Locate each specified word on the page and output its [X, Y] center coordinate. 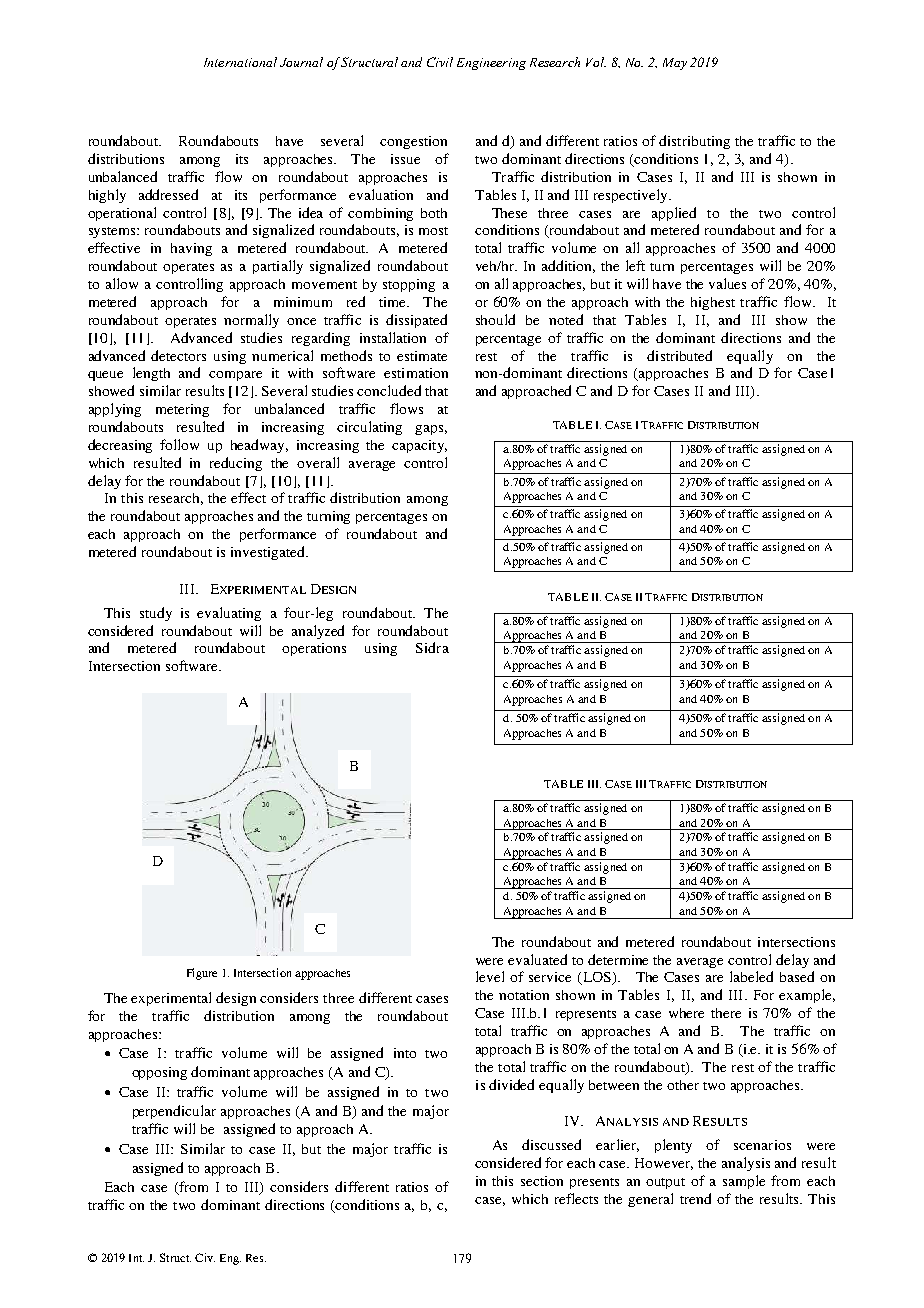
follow [179, 444]
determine [618, 959]
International [240, 62]
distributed [679, 355]
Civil [440, 62]
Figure [202, 974]
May [675, 64]
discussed [551, 1144]
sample [744, 1182]
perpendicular [174, 1112]
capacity [419, 446]
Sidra [432, 647]
